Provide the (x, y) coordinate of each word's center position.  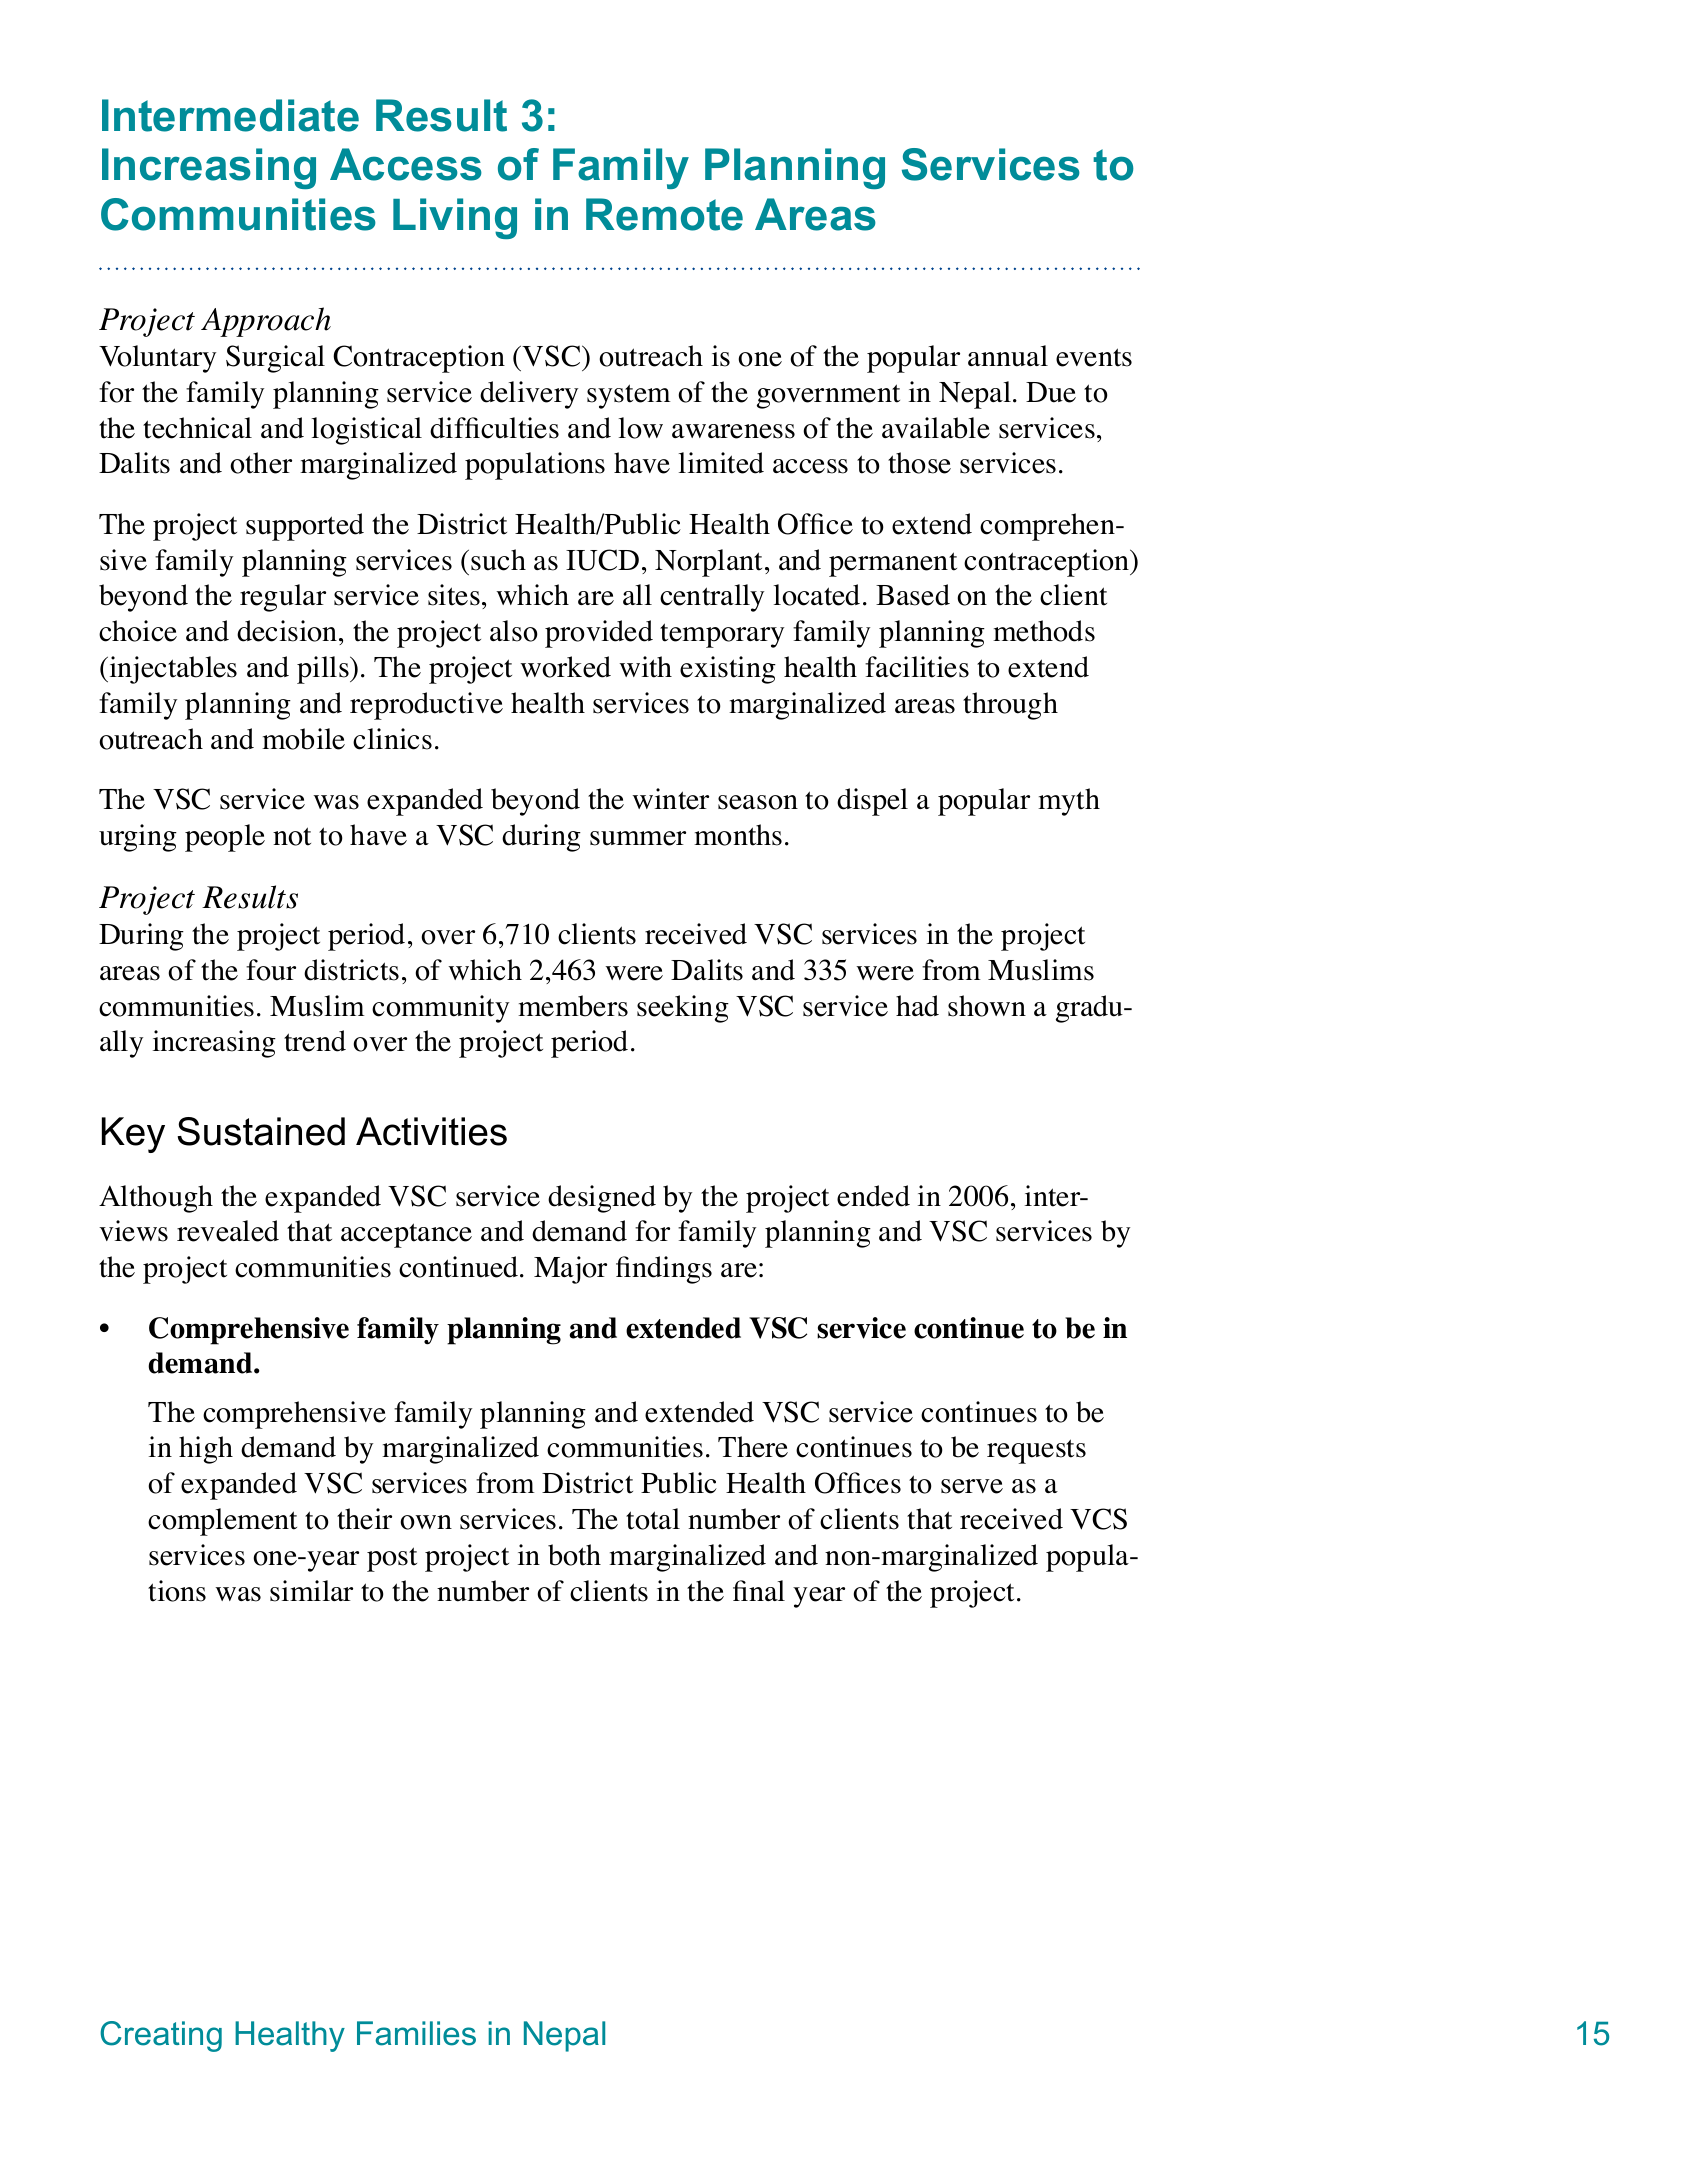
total (653, 1519)
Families (416, 2033)
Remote (664, 214)
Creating (161, 2036)
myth (1069, 802)
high (206, 1450)
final (759, 1590)
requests (1036, 1451)
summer (638, 838)
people (225, 838)
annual (1008, 356)
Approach (266, 322)
